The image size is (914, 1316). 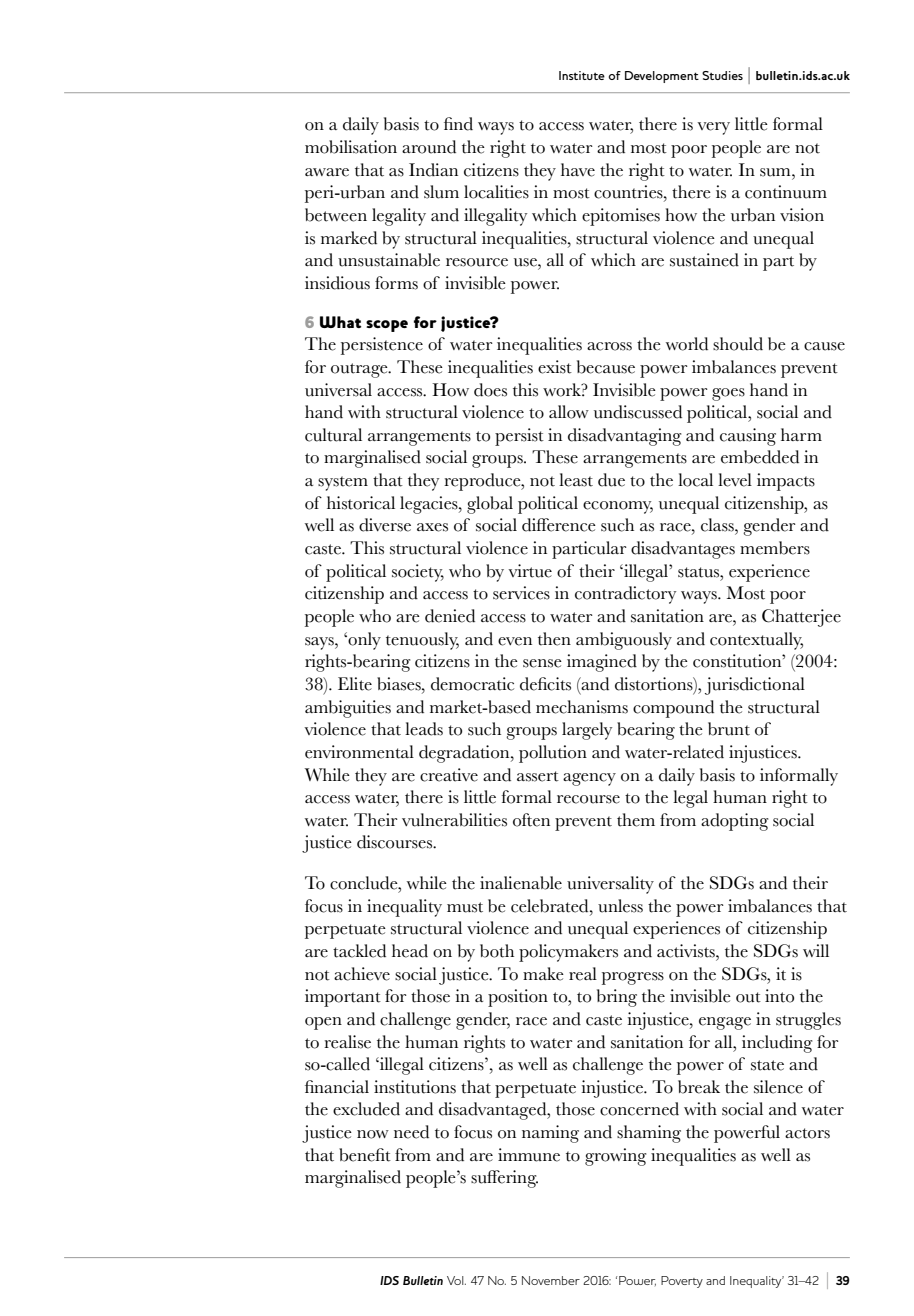 I want to click on adopting, so click(x=734, y=822).
